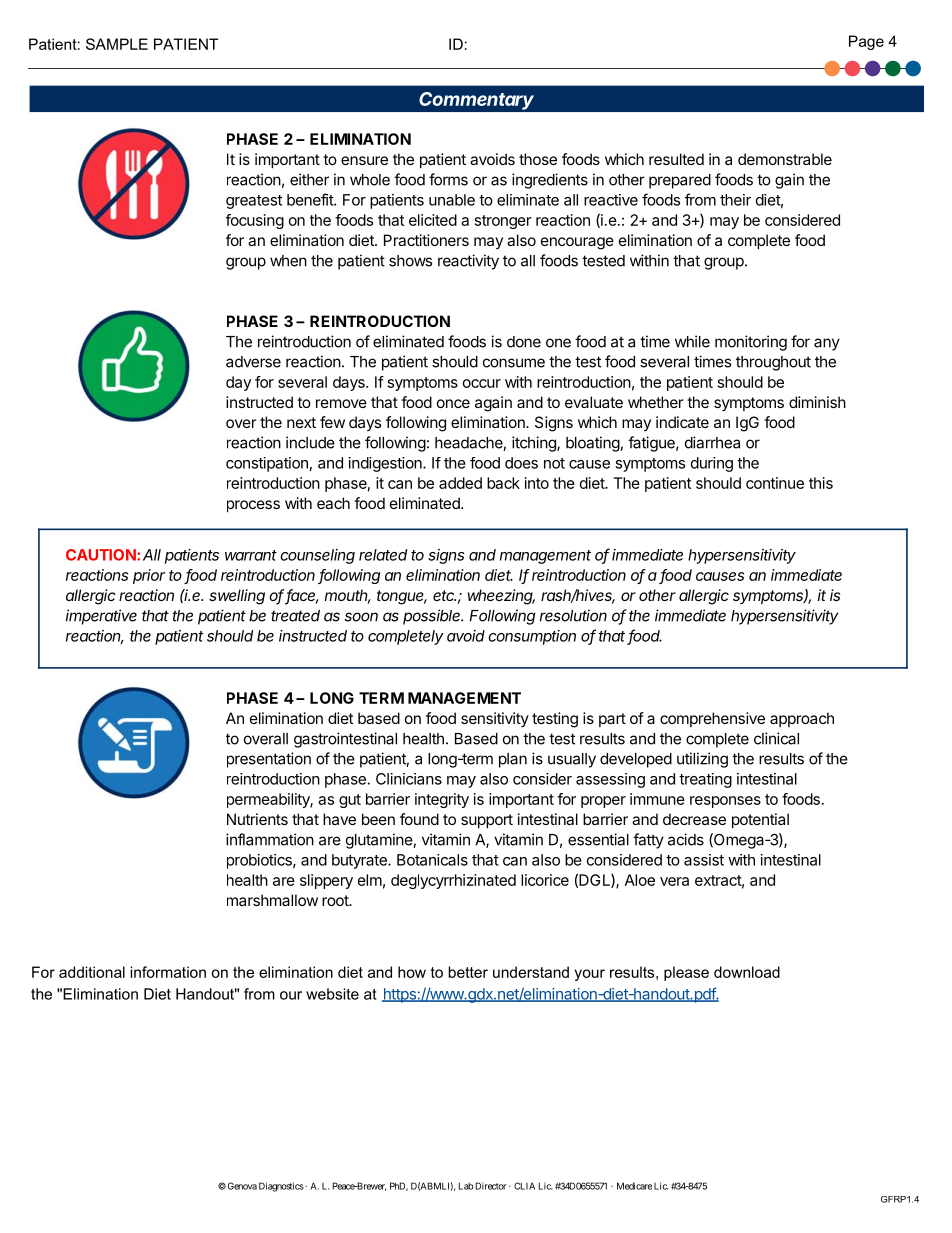  Describe the element at coordinates (237, 597) in the page. I see `swelling` at that location.
